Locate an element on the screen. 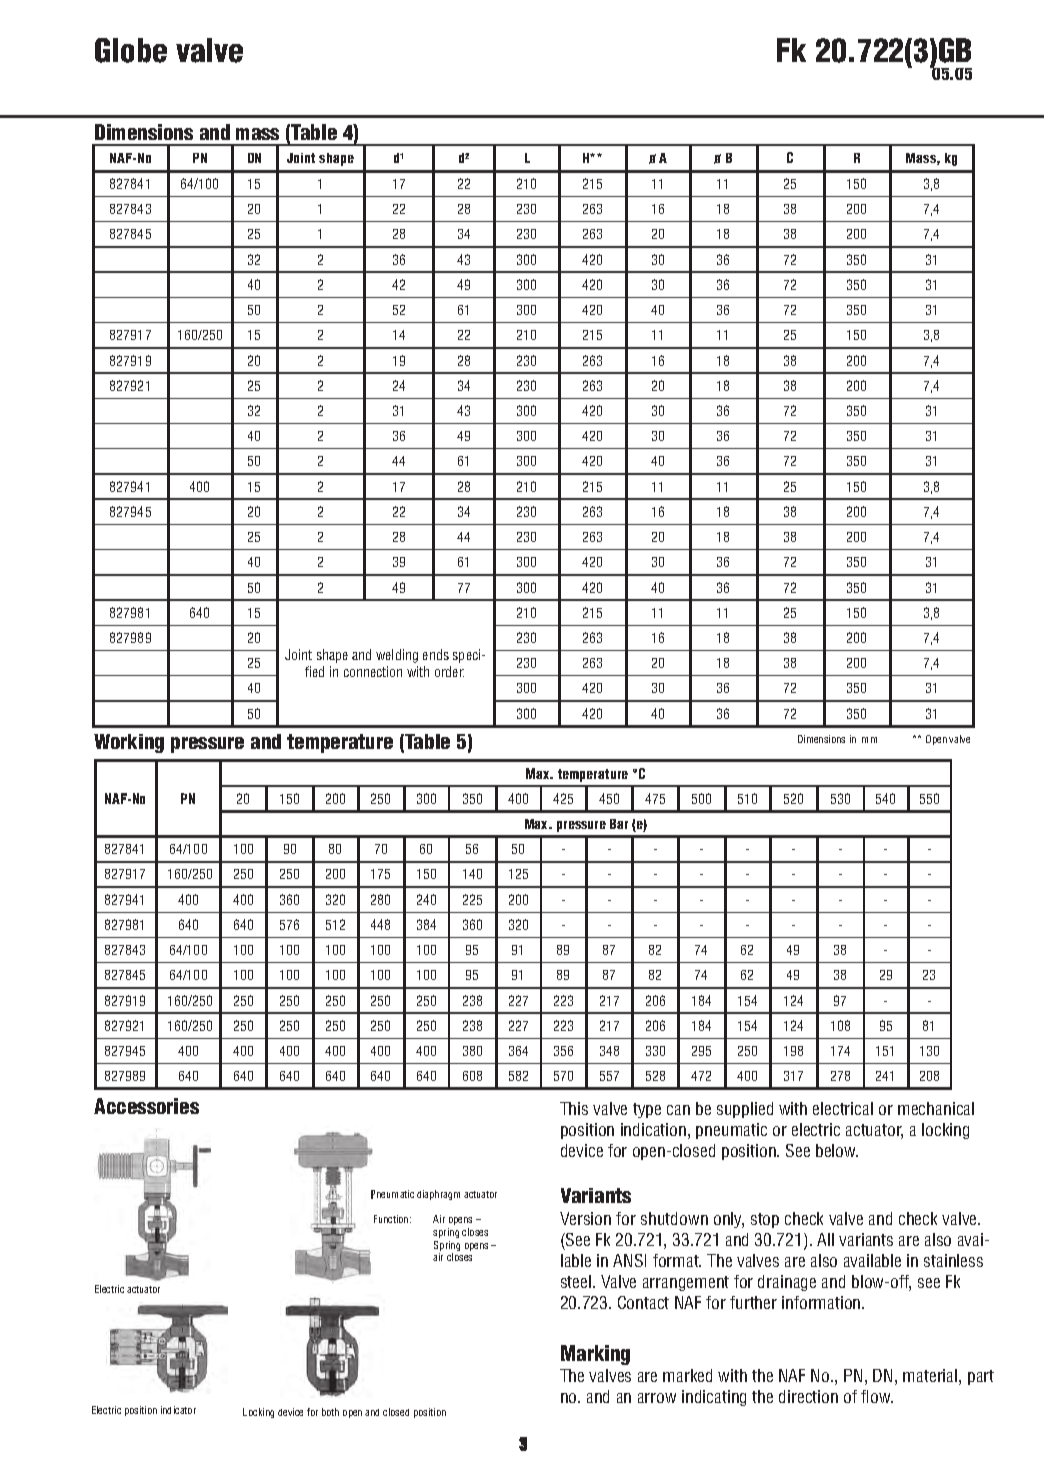 Image resolution: width=1044 pixels, height=1476 pixels. mechanical is located at coordinates (936, 1108).
